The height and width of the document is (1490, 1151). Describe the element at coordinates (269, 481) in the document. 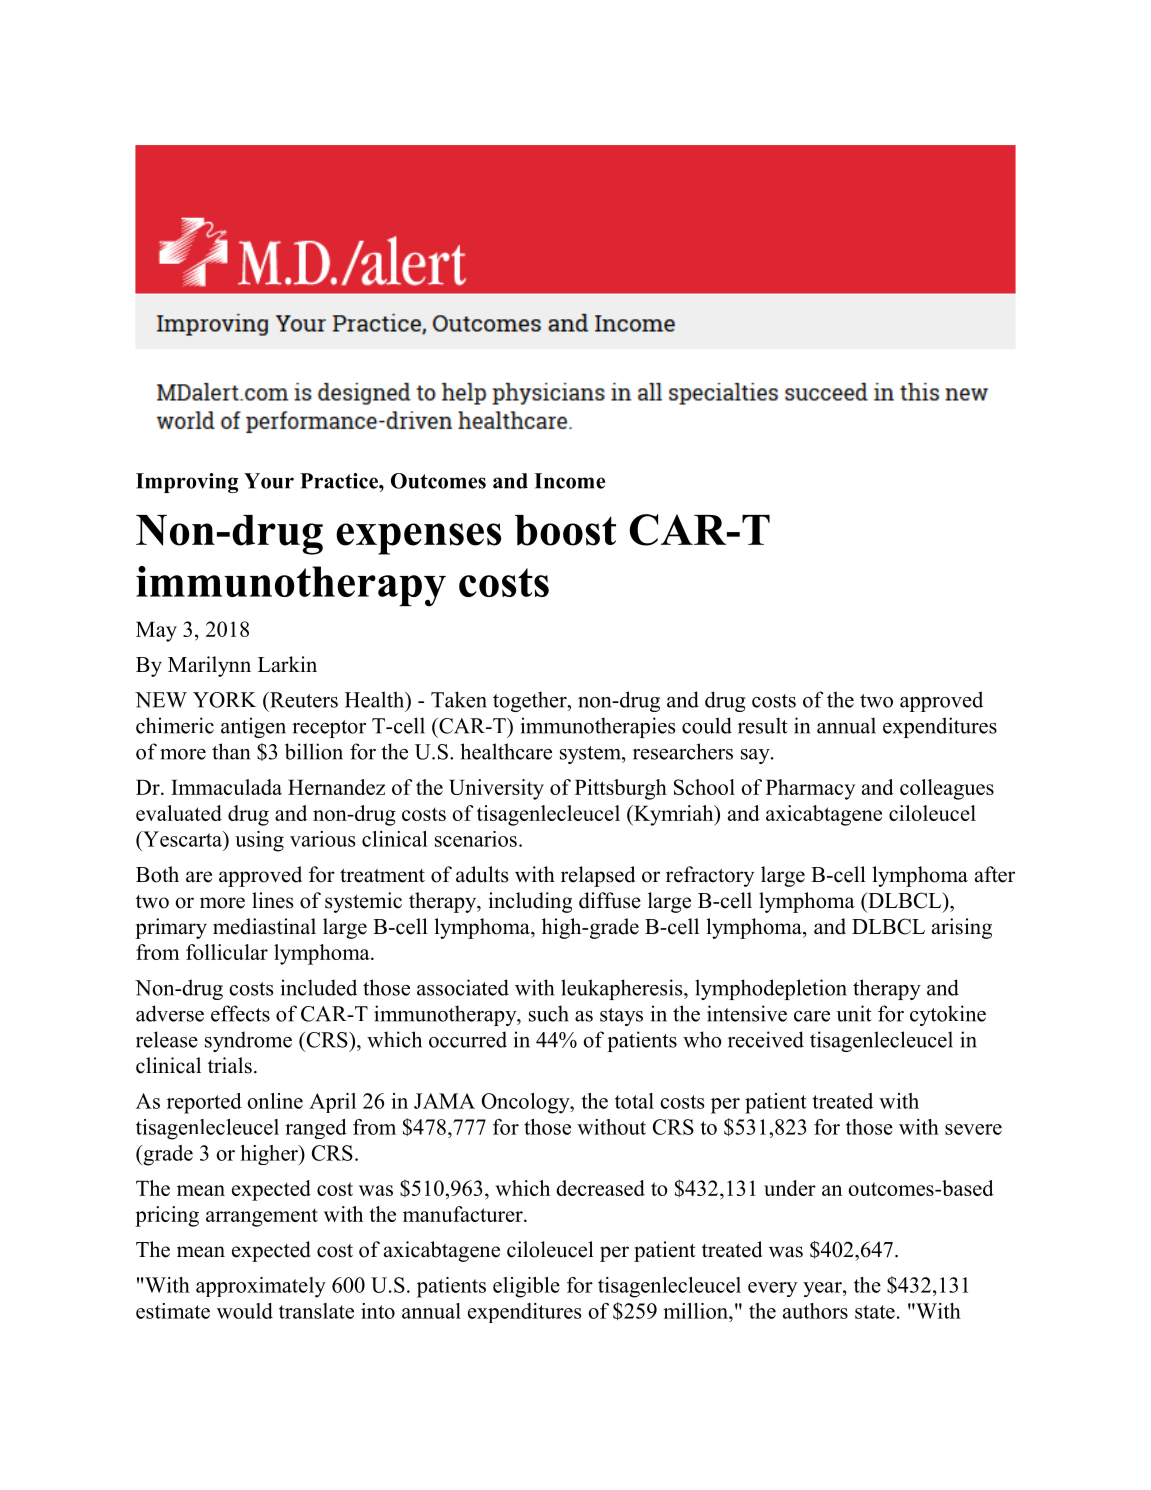

I see `Your` at that location.
